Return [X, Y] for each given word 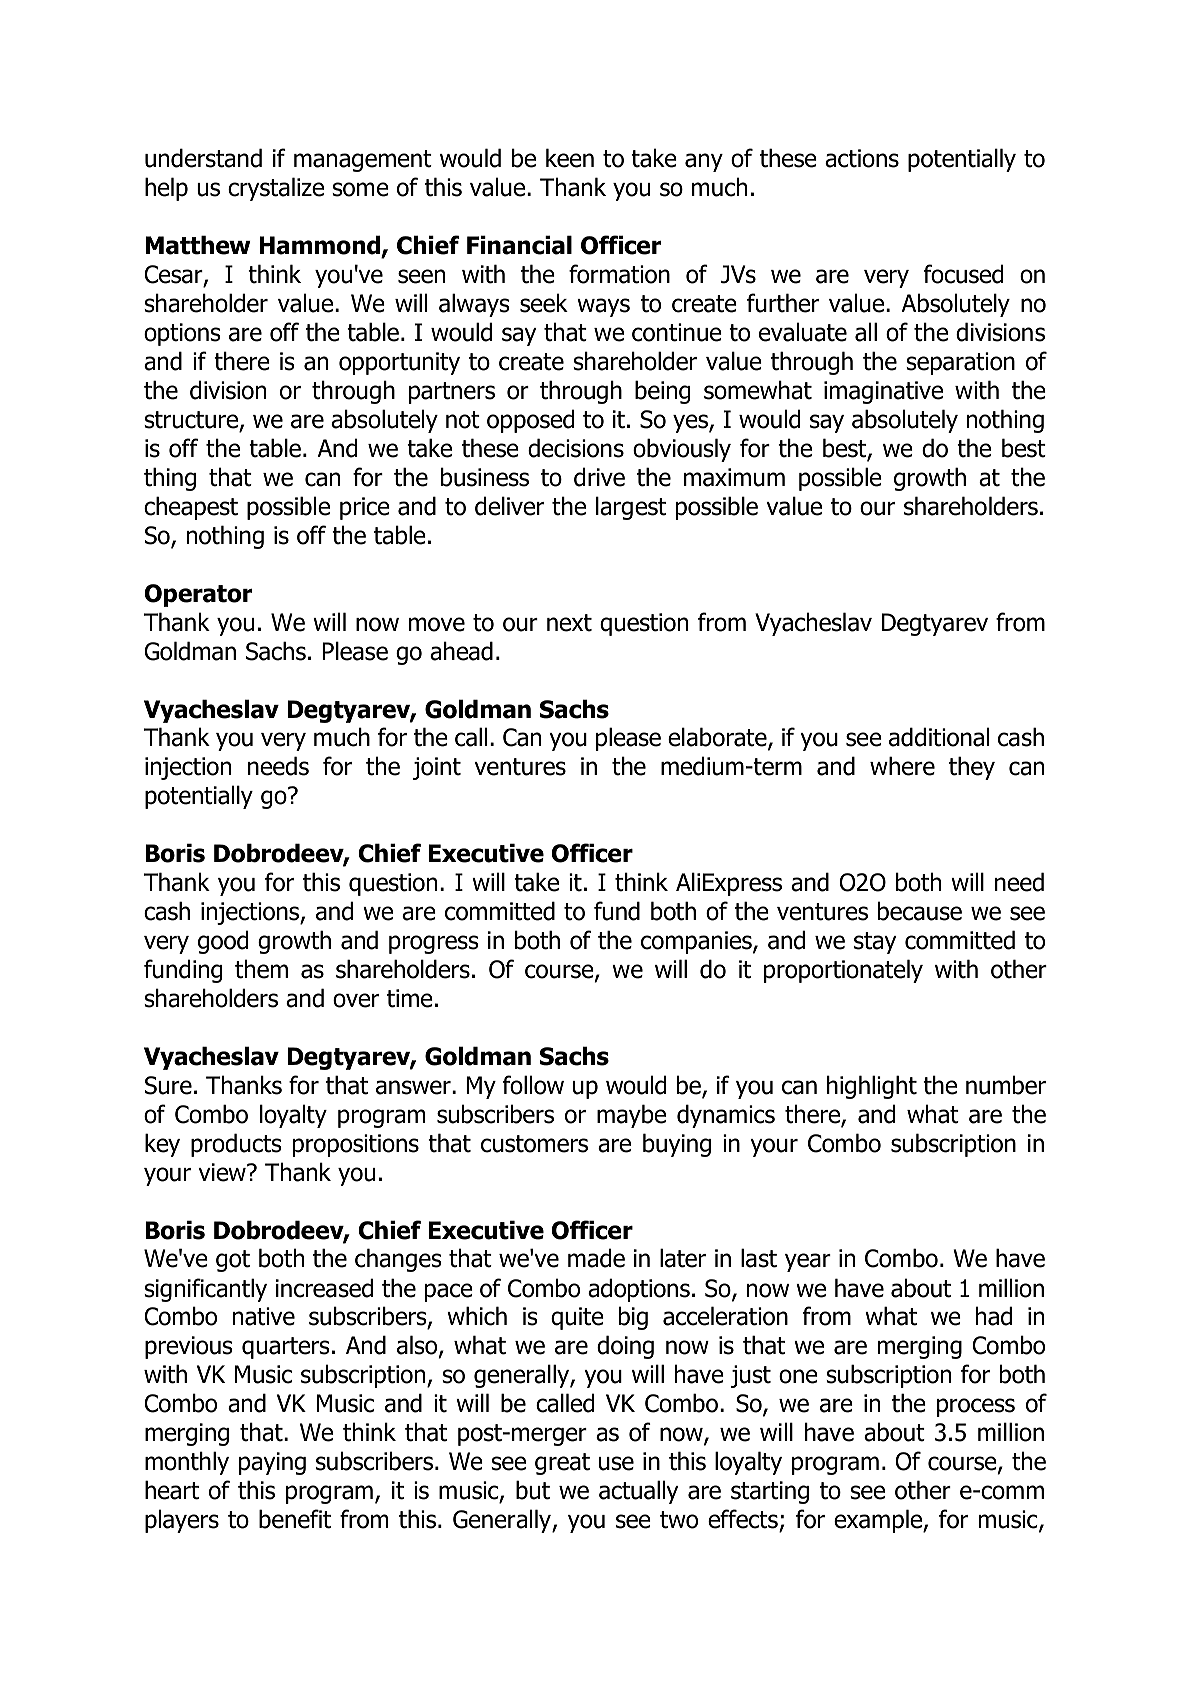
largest [631, 508]
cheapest [191, 508]
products [236, 1145]
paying [272, 1463]
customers [534, 1144]
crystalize [276, 189]
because [920, 911]
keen [570, 158]
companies [697, 942]
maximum [734, 477]
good [223, 942]
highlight [872, 1087]
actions [862, 158]
